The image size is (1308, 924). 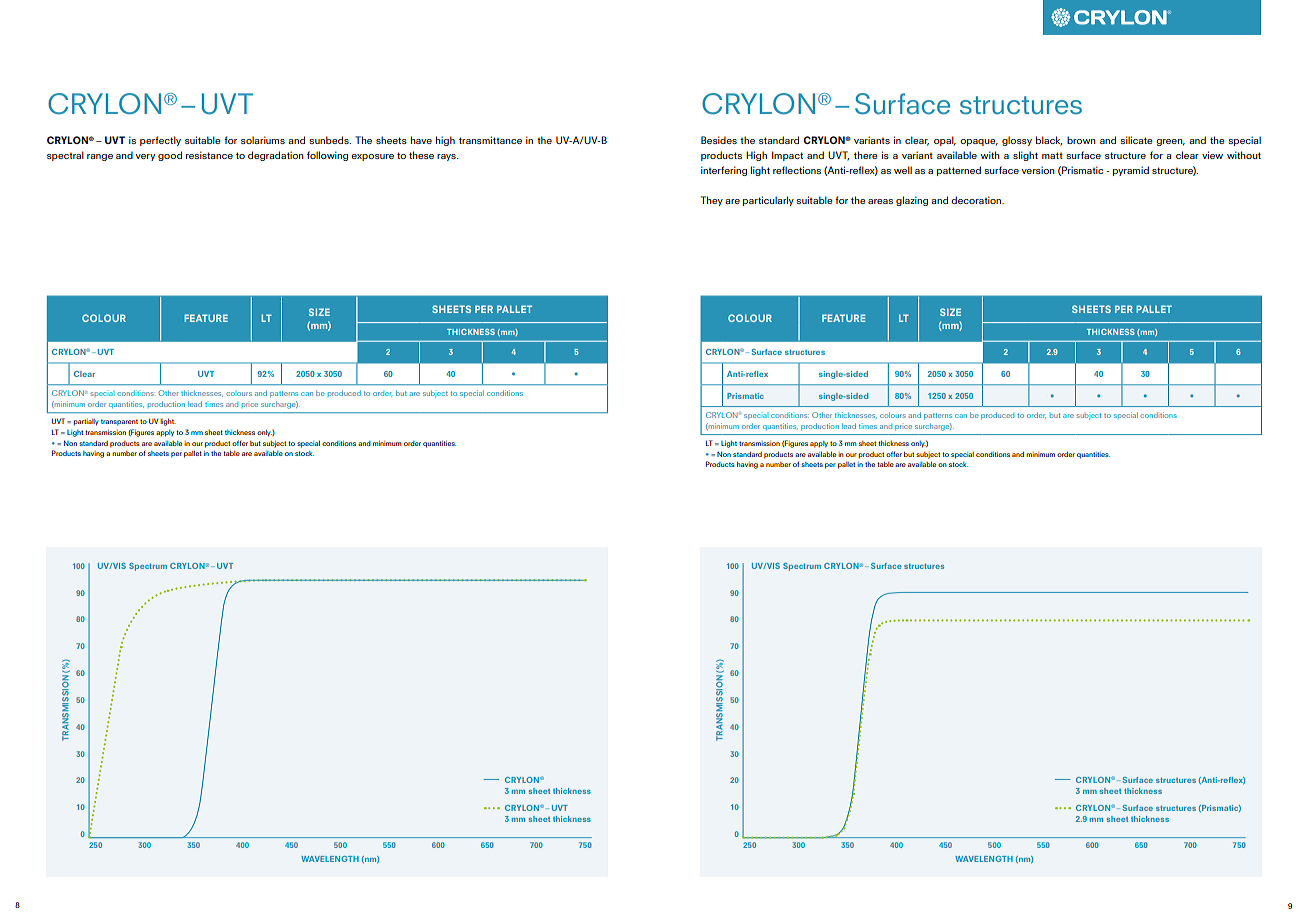 What do you see at coordinates (959, 171) in the screenshot?
I see `patterned` at bounding box center [959, 171].
